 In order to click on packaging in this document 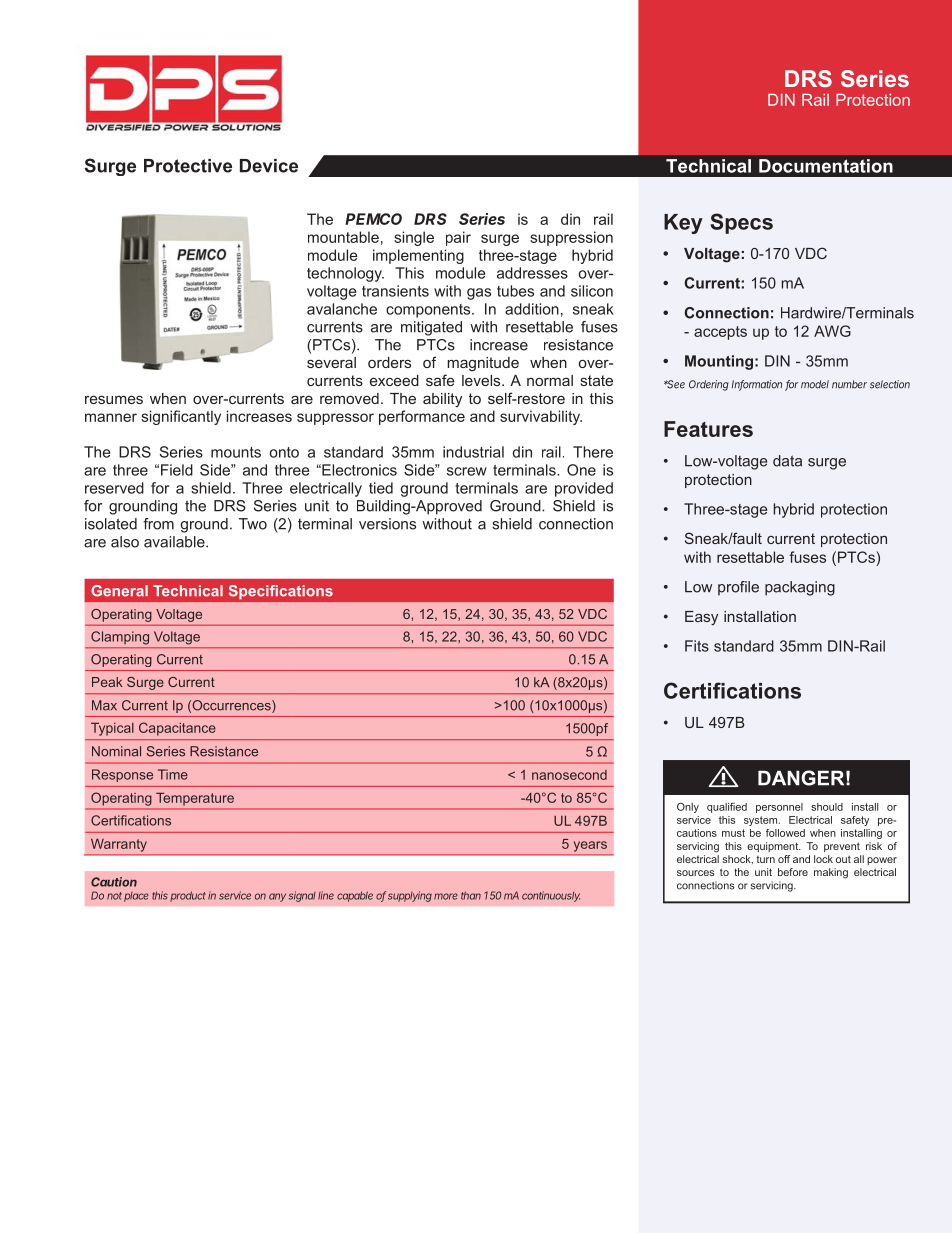, I will do `click(800, 588)`.
